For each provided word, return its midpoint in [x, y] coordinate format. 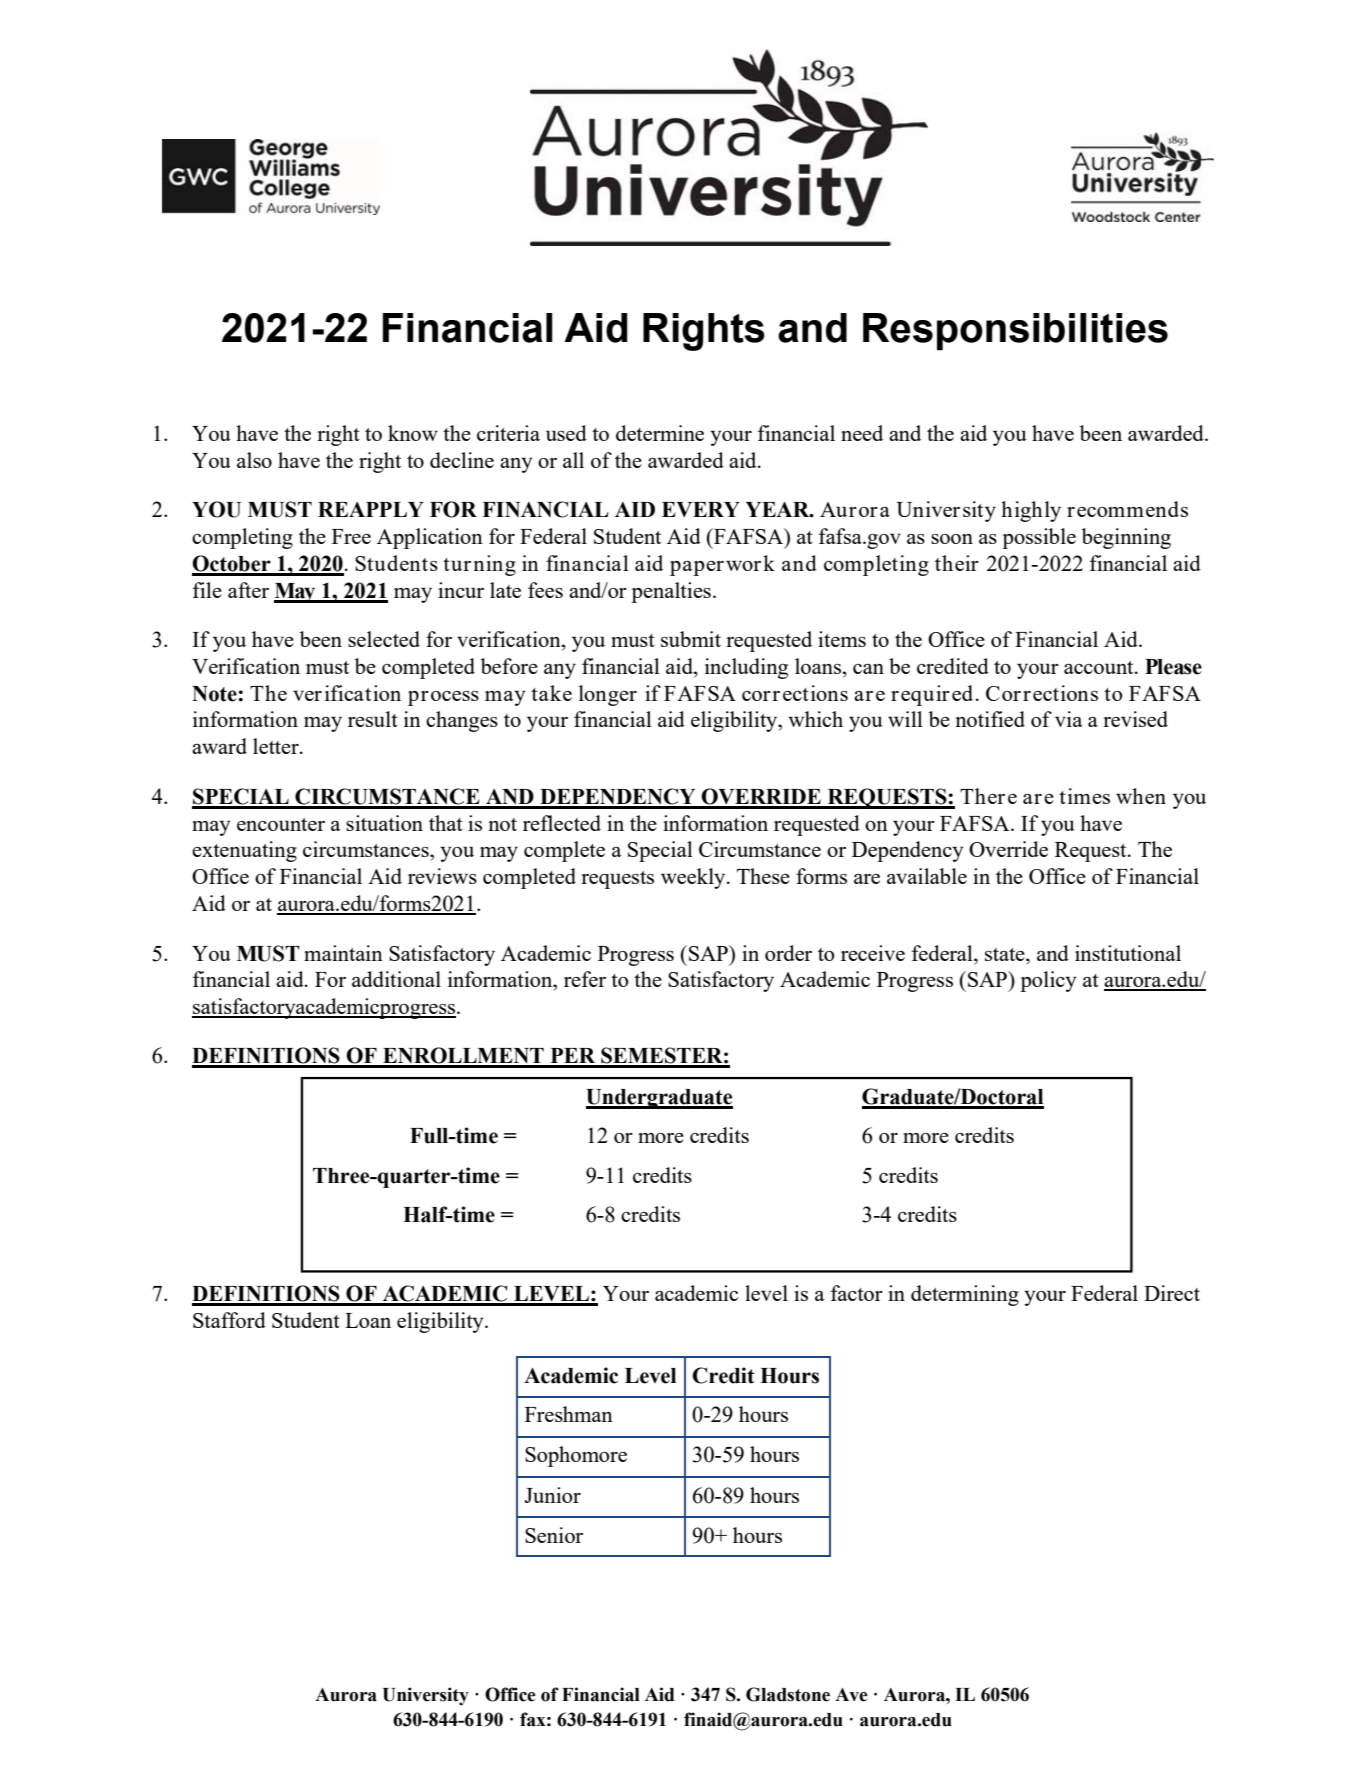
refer [585, 979]
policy [1048, 981]
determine [660, 433]
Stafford [229, 1320]
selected [384, 639]
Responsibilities [1015, 332]
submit [691, 639]
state [1006, 954]
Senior [554, 1535]
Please [1173, 667]
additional [396, 979]
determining [965, 1295]
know [413, 433]
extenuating [244, 851]
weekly [694, 878]
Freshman [569, 1414]
